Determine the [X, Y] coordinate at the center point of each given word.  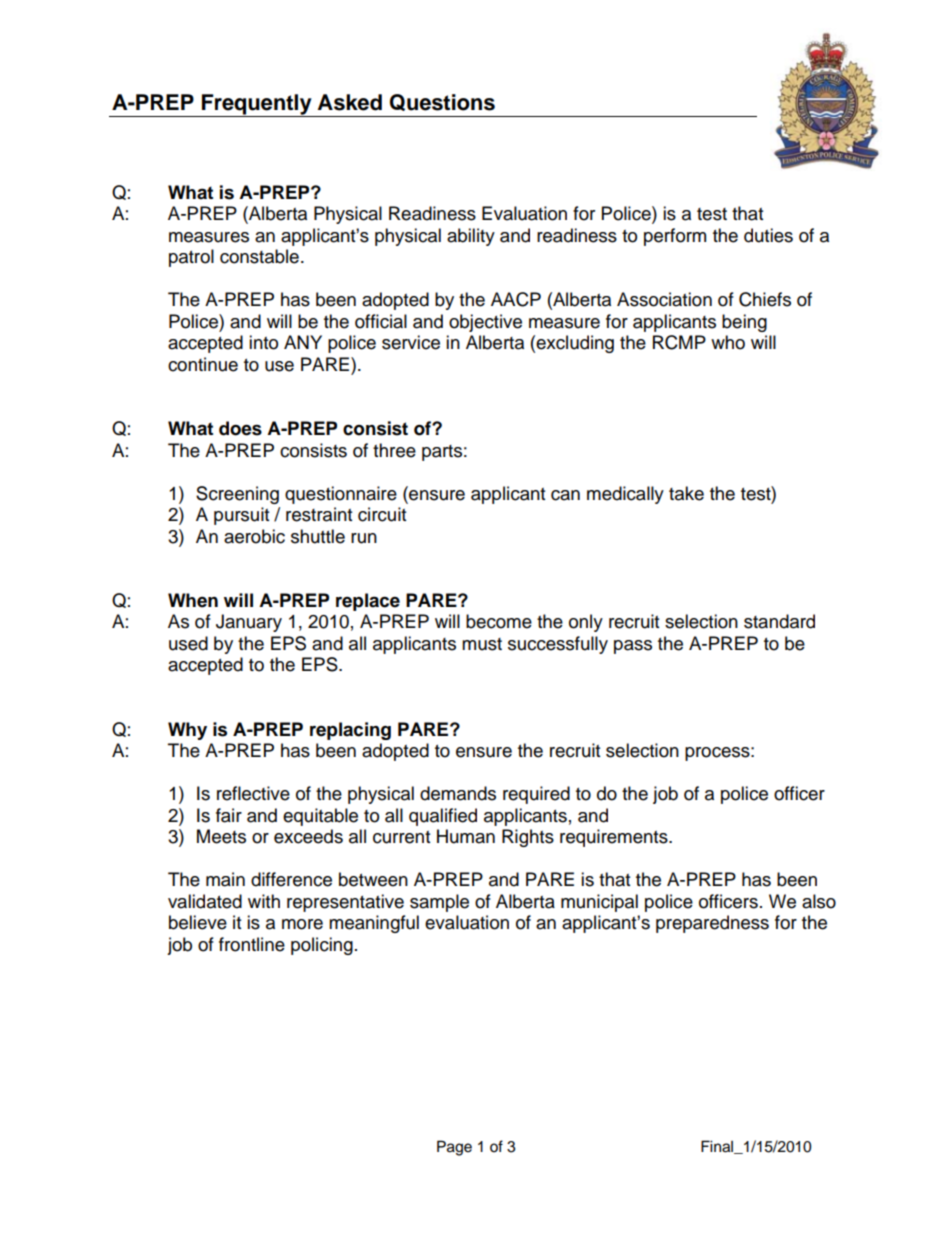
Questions [442, 102]
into [263, 342]
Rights [528, 838]
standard [779, 621]
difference [291, 879]
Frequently [257, 105]
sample [439, 903]
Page [454, 1148]
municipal [599, 903]
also [819, 901]
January [249, 623]
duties [768, 235]
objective [485, 323]
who [728, 342]
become [499, 621]
